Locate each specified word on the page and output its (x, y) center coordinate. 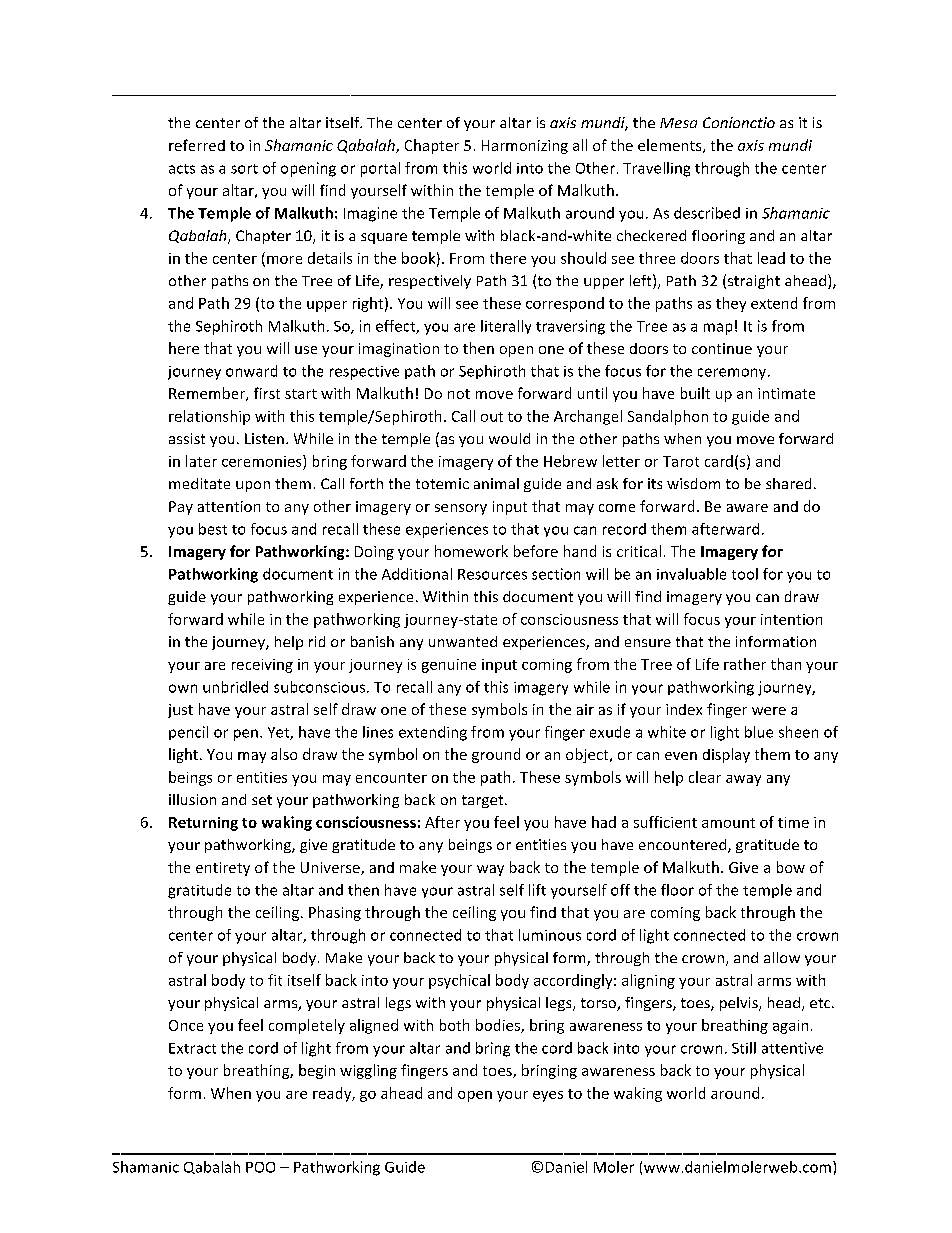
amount (728, 823)
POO (260, 1167)
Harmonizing (525, 147)
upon (253, 486)
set (262, 800)
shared (788, 483)
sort (244, 169)
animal (496, 483)
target (484, 801)
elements (671, 146)
